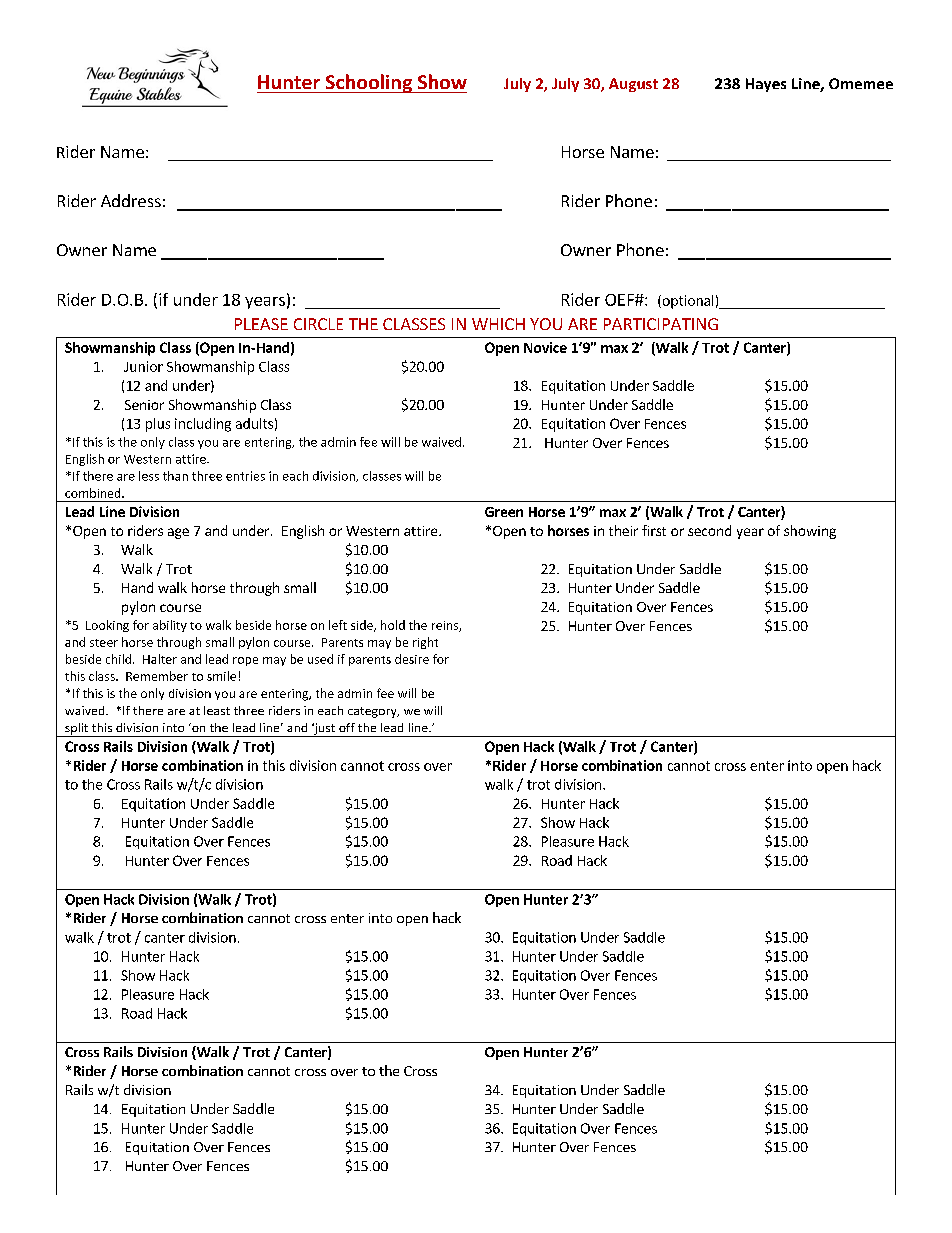 The image size is (952, 1233). Describe the element at coordinates (373, 712) in the image. I see `category` at that location.
